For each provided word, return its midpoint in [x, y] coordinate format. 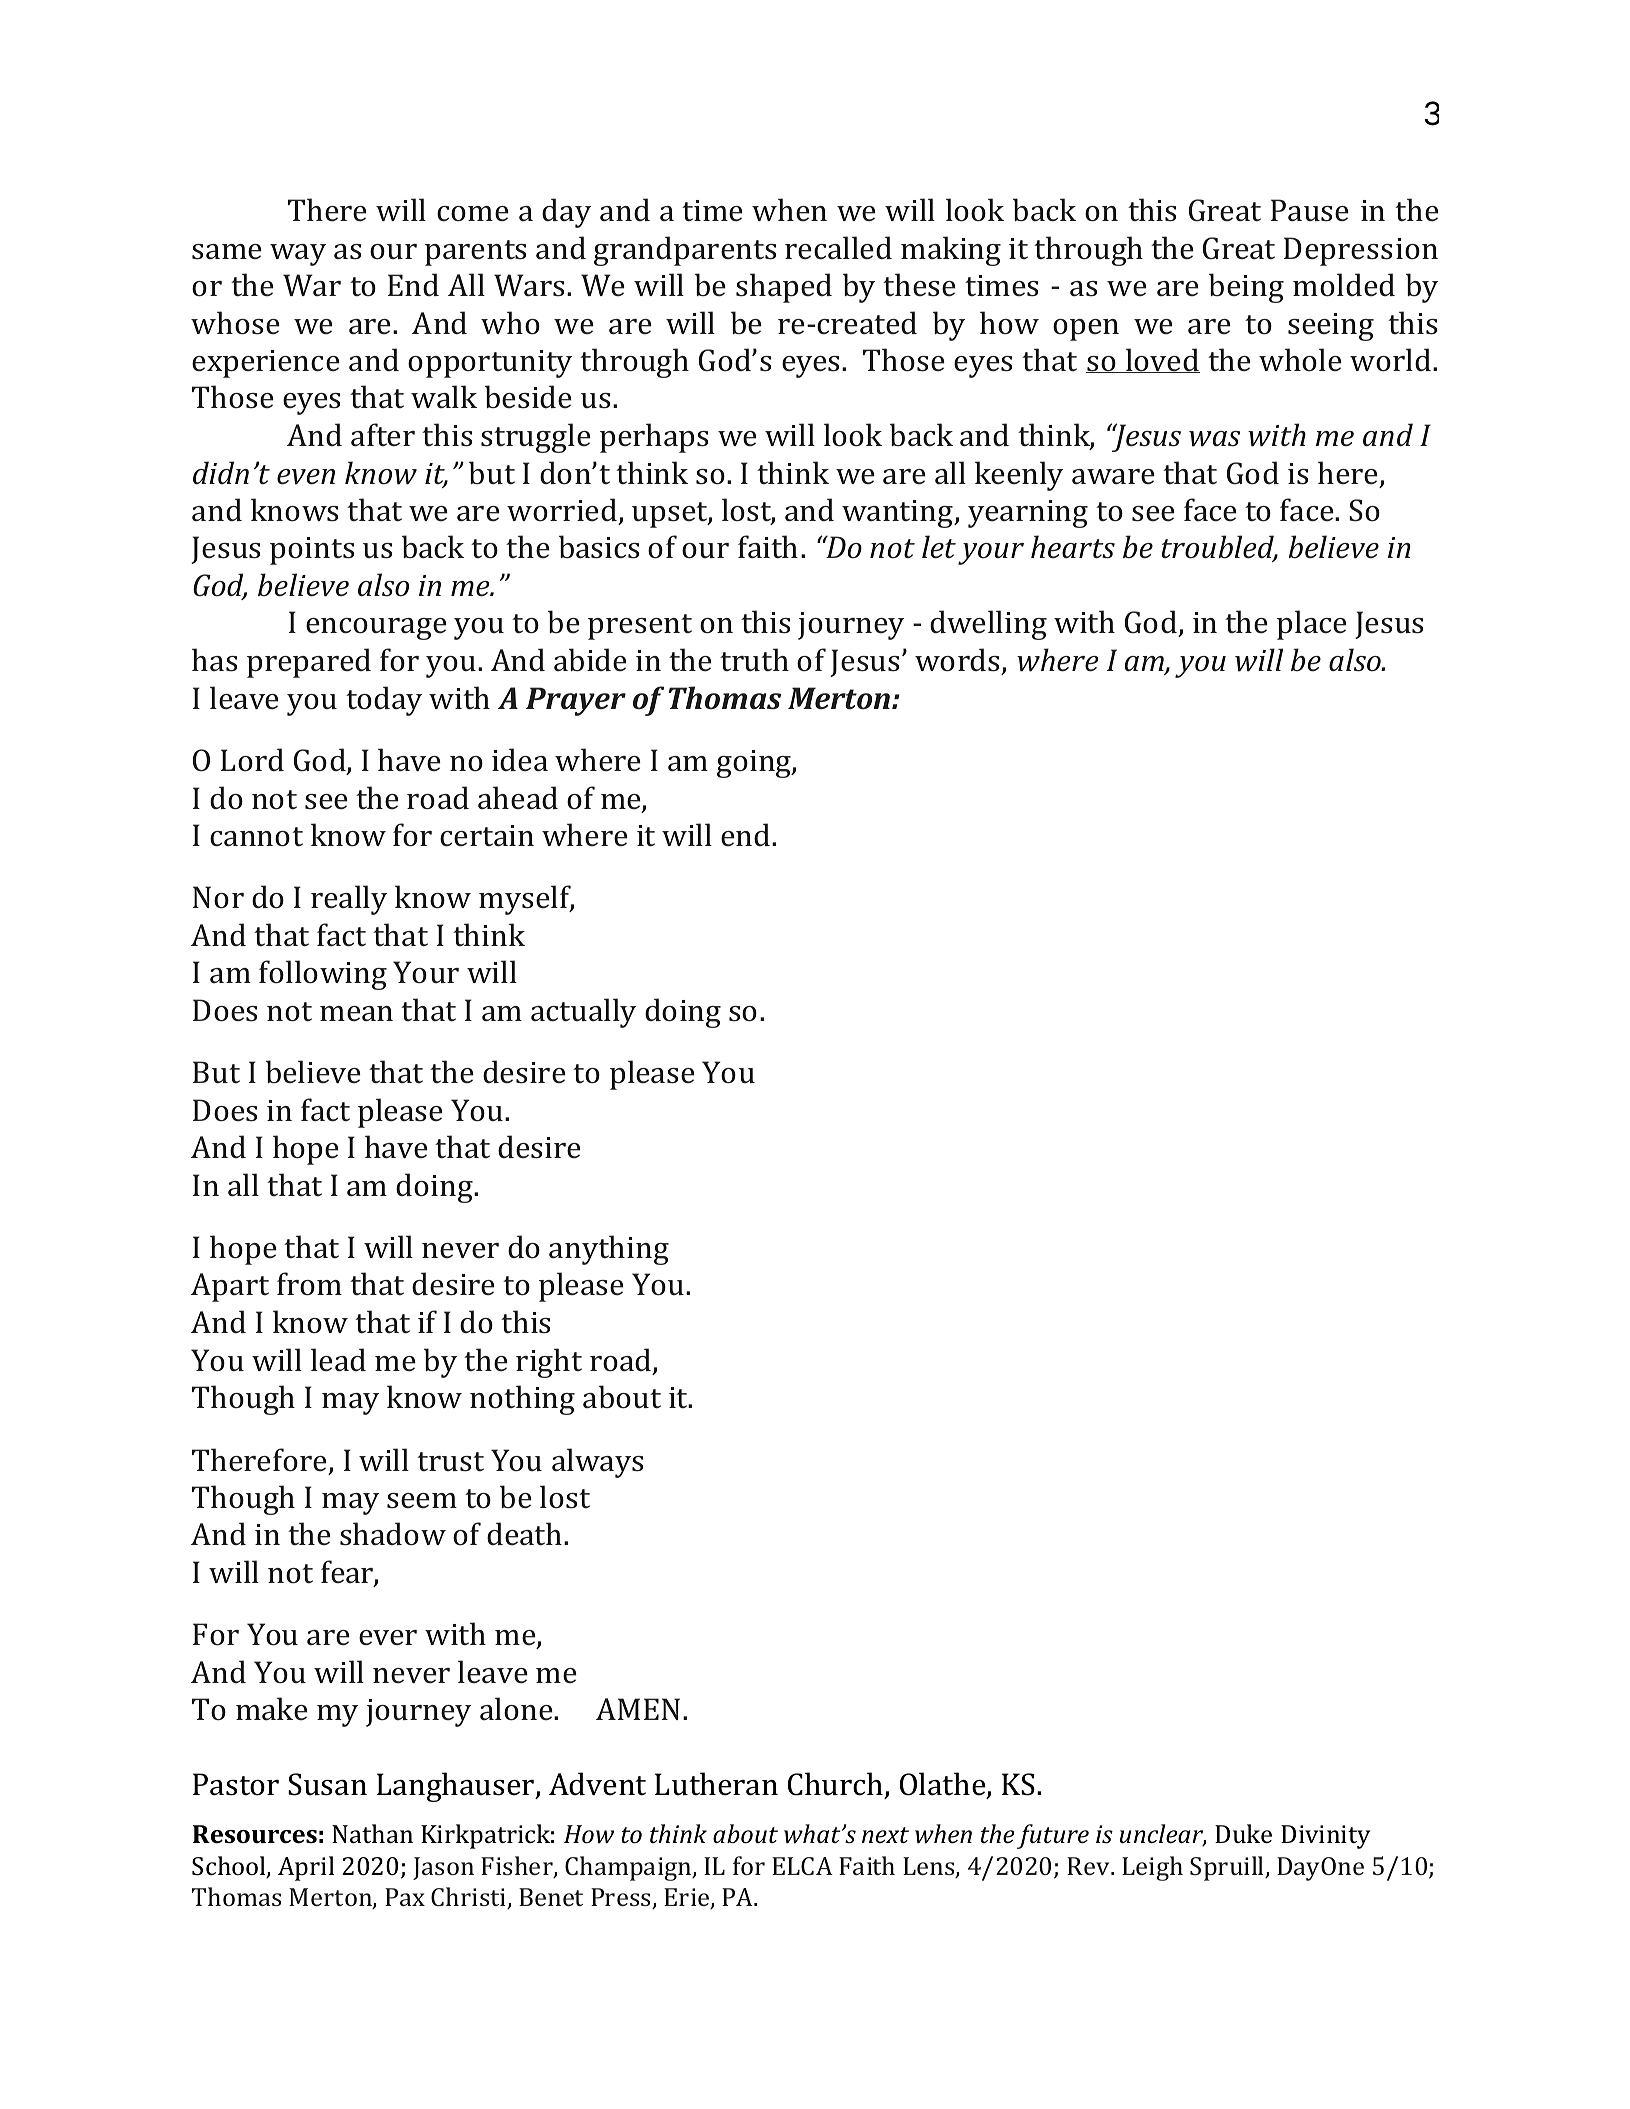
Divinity [1326, 1837]
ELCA [802, 1866]
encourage [376, 629]
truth [754, 660]
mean [356, 1014]
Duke [1243, 1834]
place [1312, 625]
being [1246, 288]
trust [450, 1462]
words [957, 660]
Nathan [372, 1833]
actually [583, 1013]
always [597, 1463]
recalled [838, 248]
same [227, 252]
